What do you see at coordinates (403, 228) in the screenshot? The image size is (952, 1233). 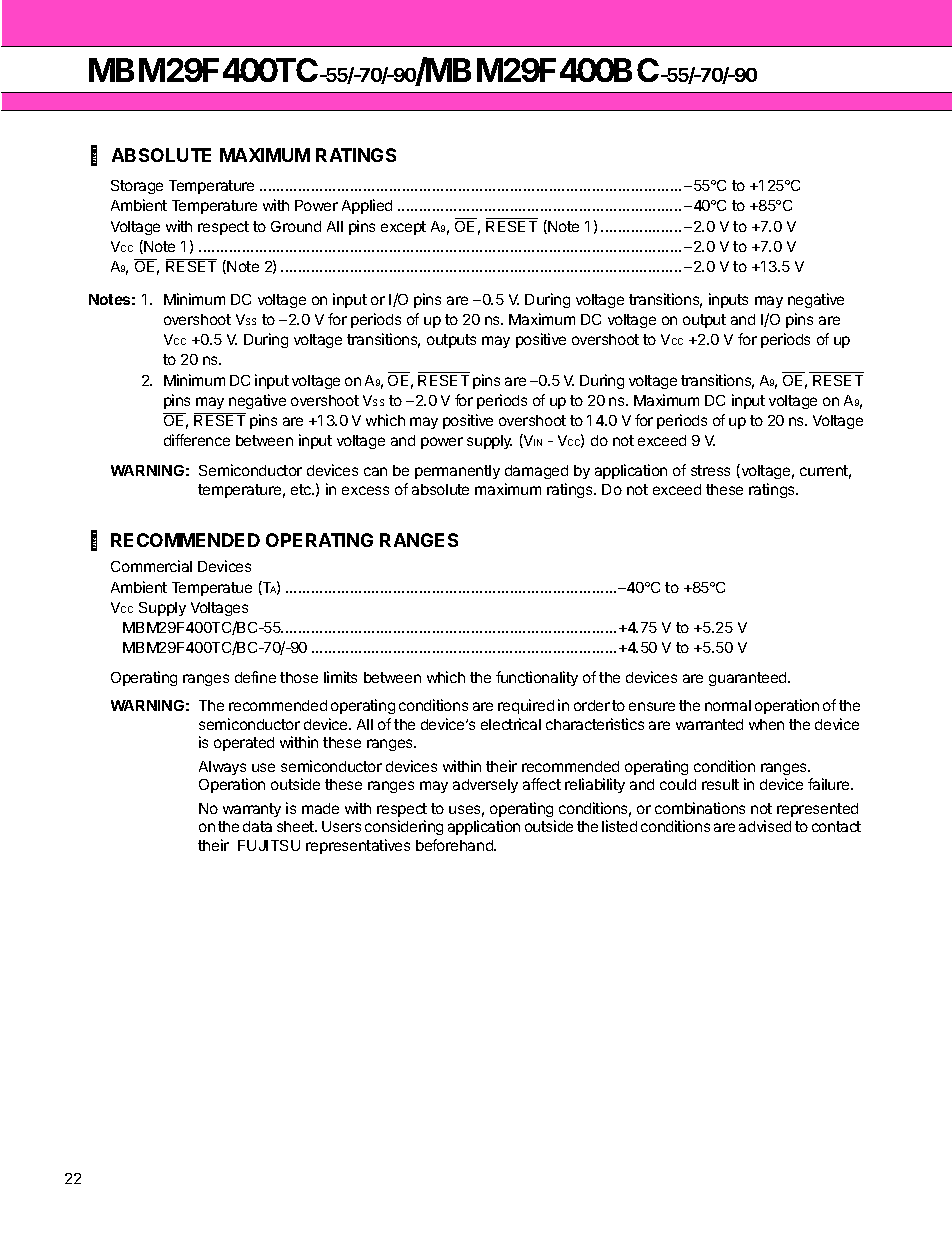 I see `except` at bounding box center [403, 228].
